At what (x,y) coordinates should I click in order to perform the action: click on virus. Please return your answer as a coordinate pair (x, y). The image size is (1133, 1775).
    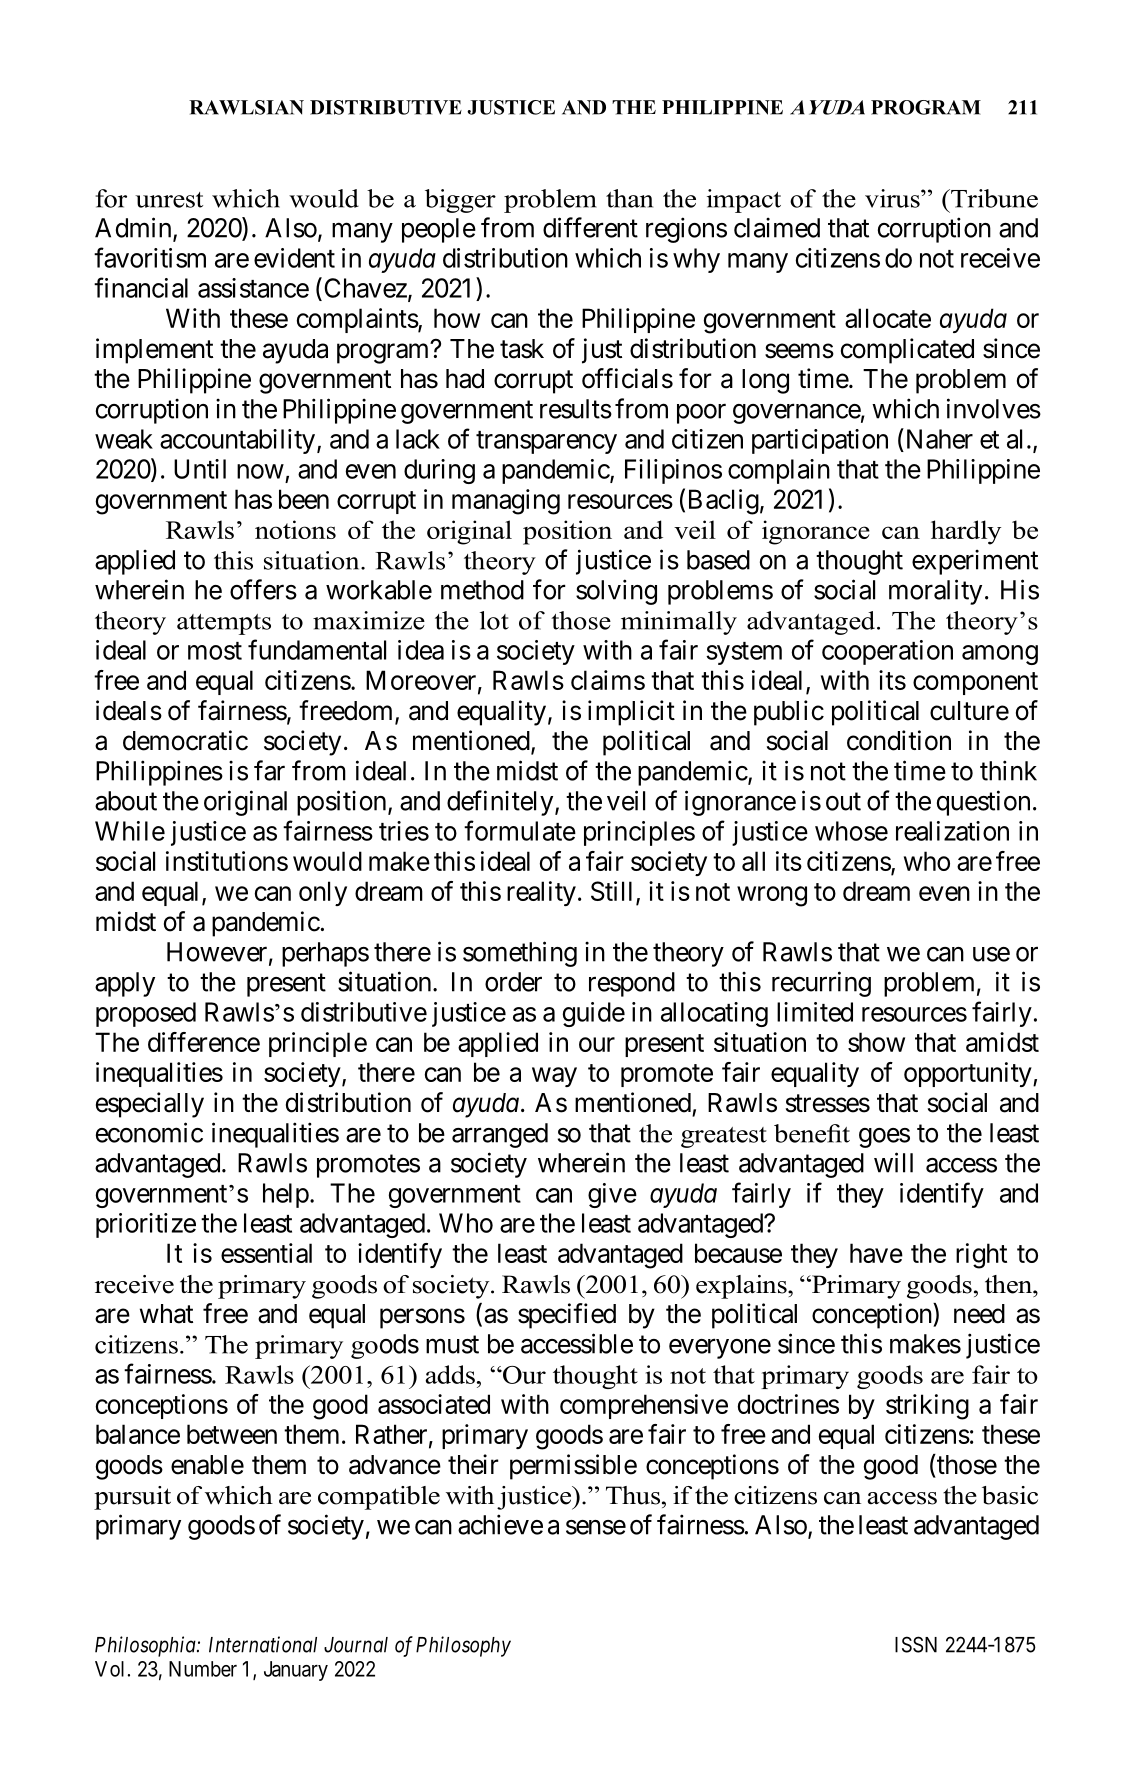
    Looking at the image, I should click on (893, 198).
